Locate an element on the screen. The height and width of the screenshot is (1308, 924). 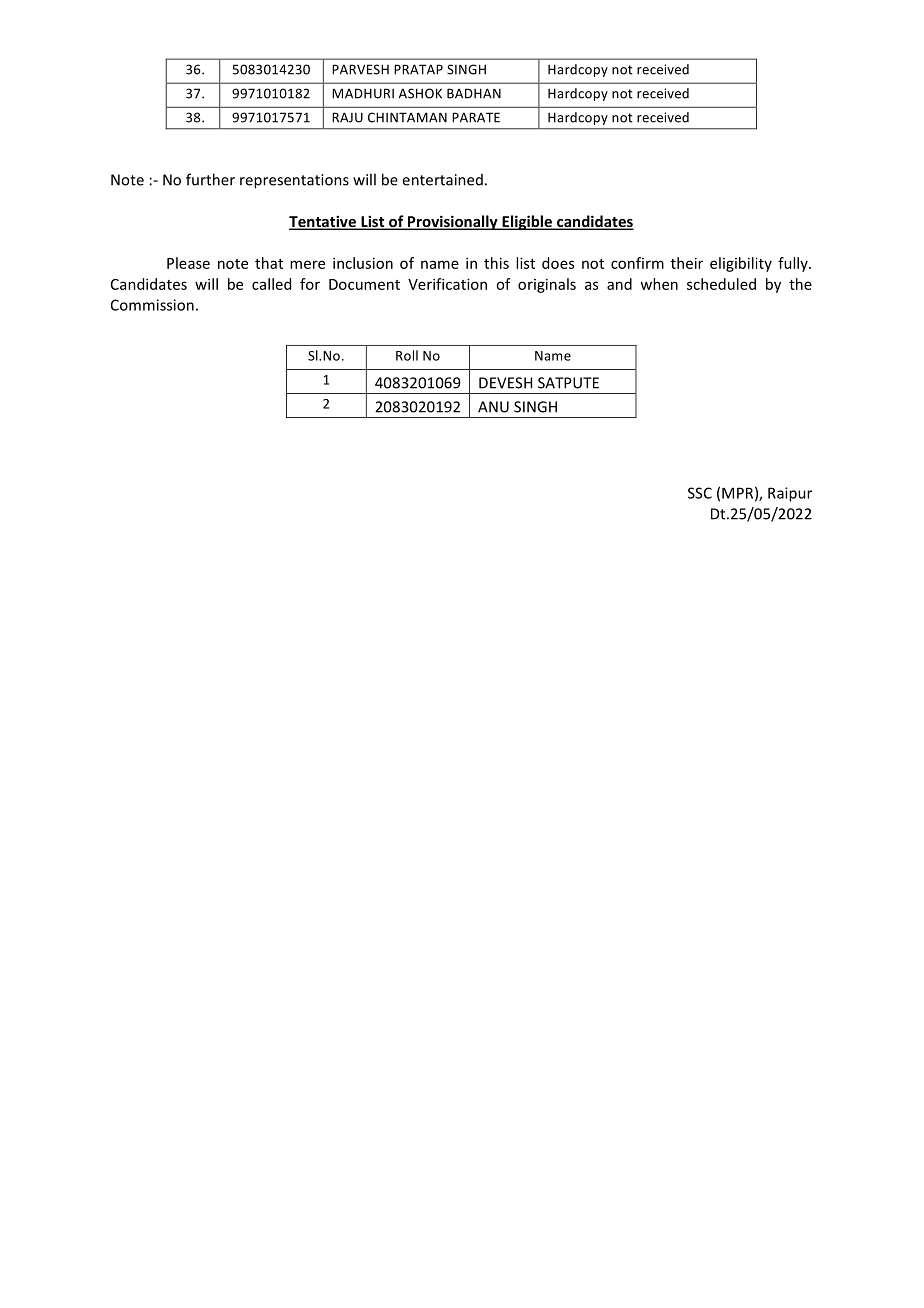
ASHOK is located at coordinates (420, 93).
